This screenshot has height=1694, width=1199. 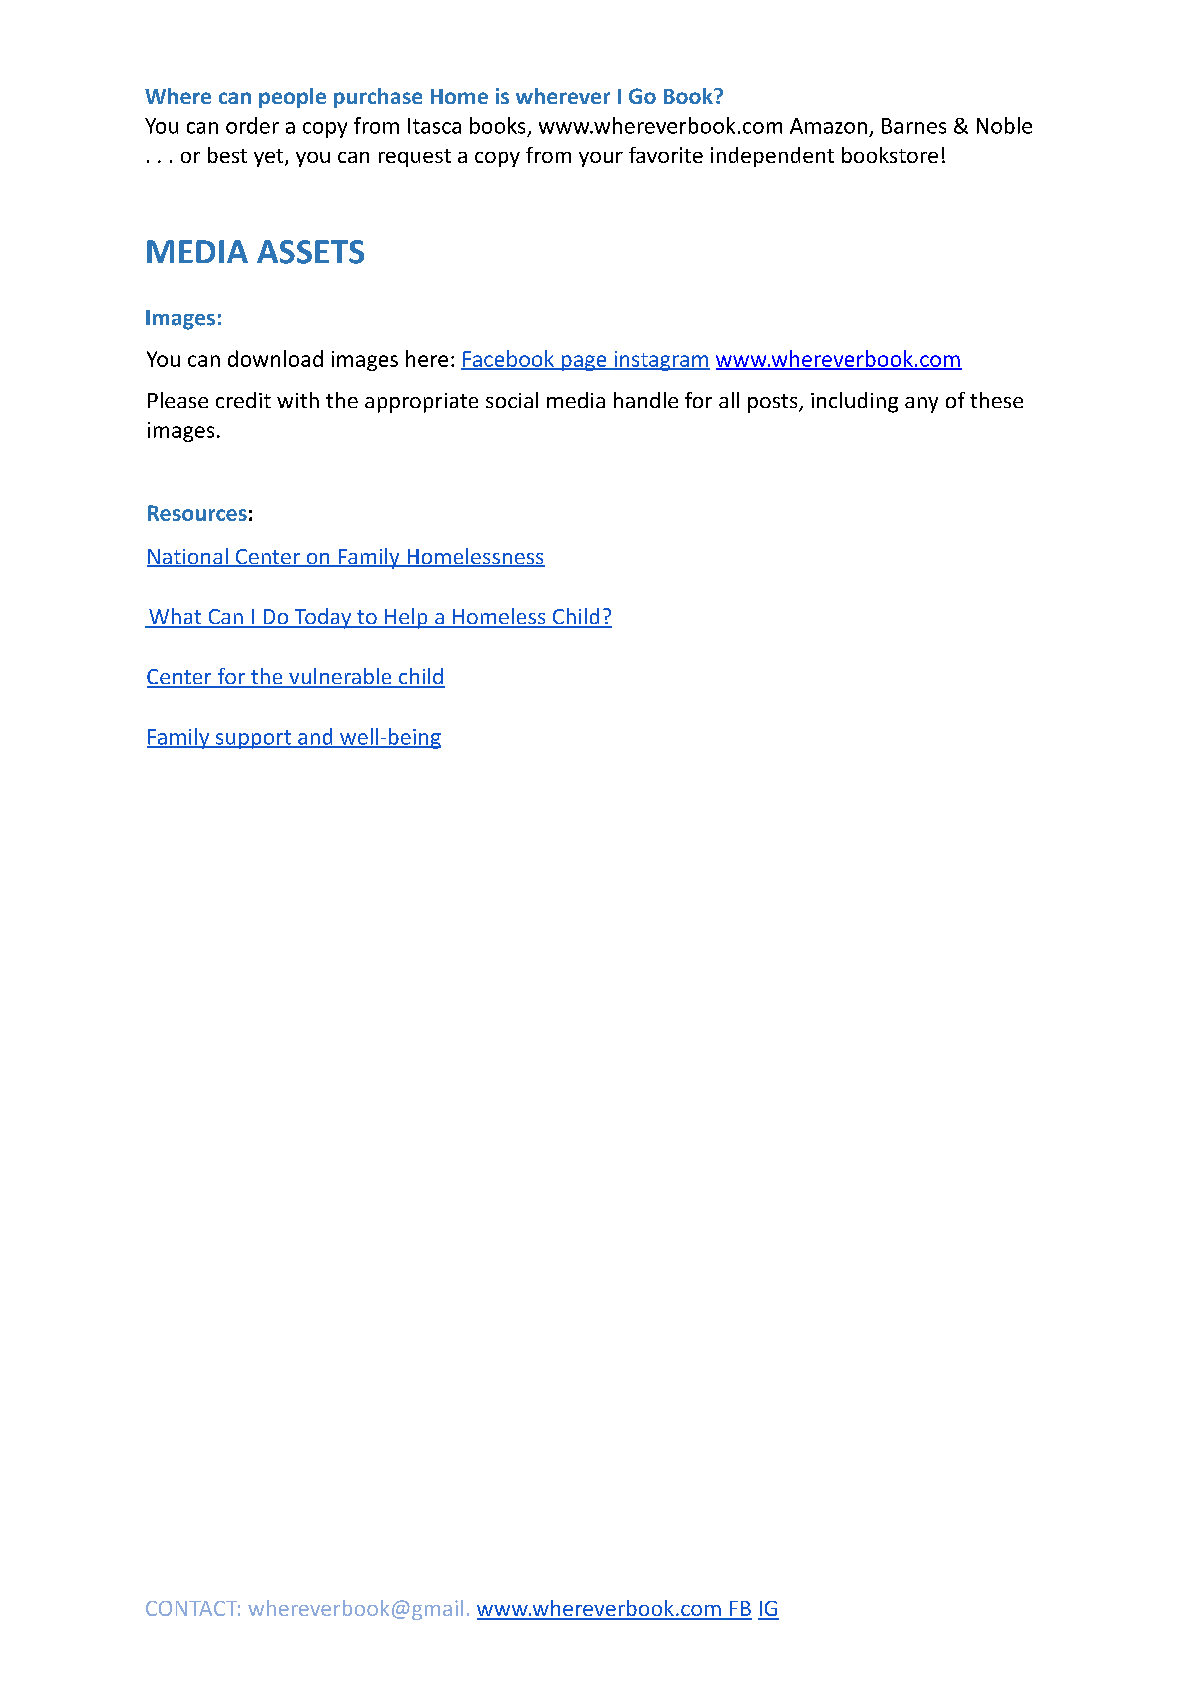 What do you see at coordinates (197, 513) in the screenshot?
I see `Resources` at bounding box center [197, 513].
